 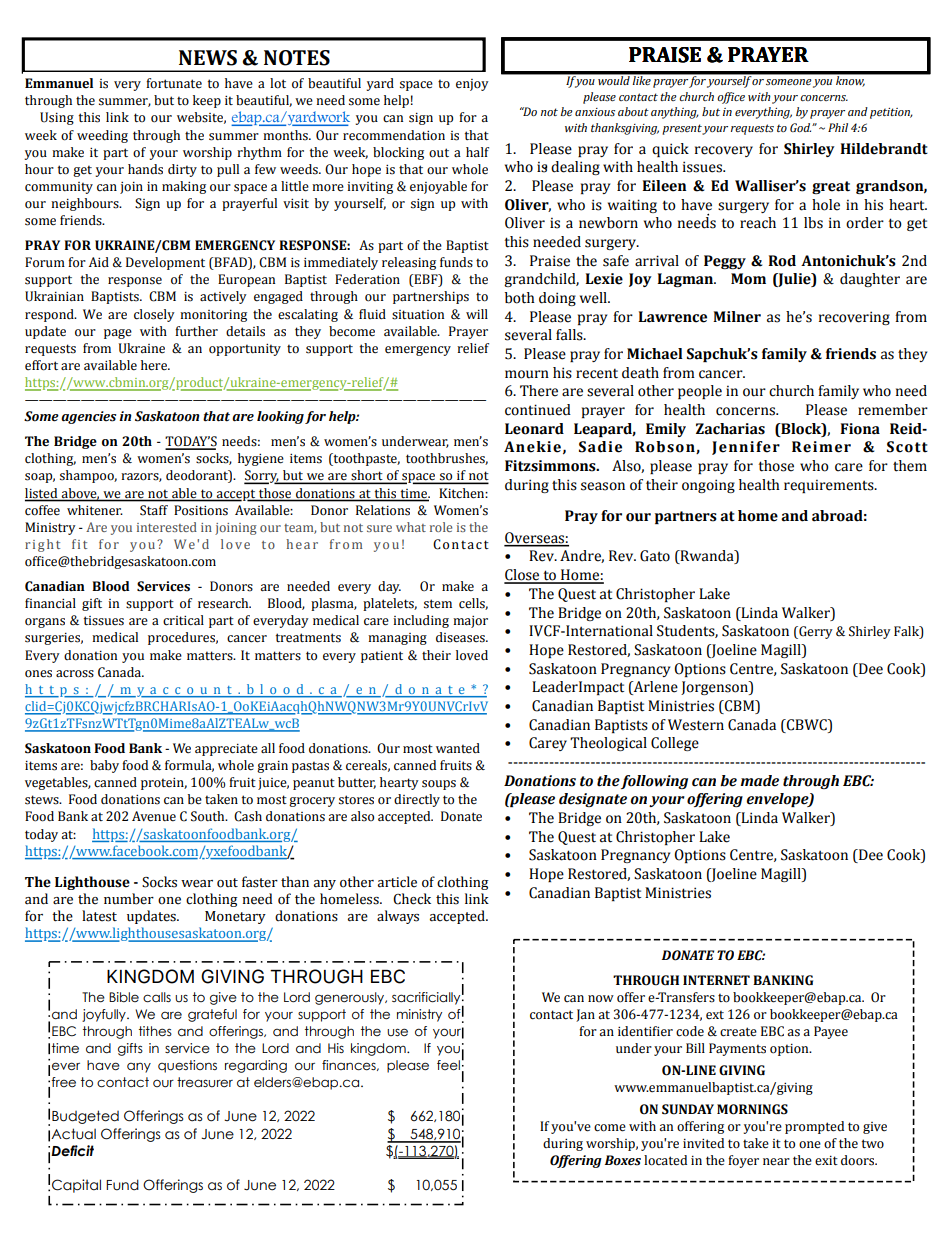 What do you see at coordinates (72, 1151) in the document?
I see `Deficit` at bounding box center [72, 1151].
